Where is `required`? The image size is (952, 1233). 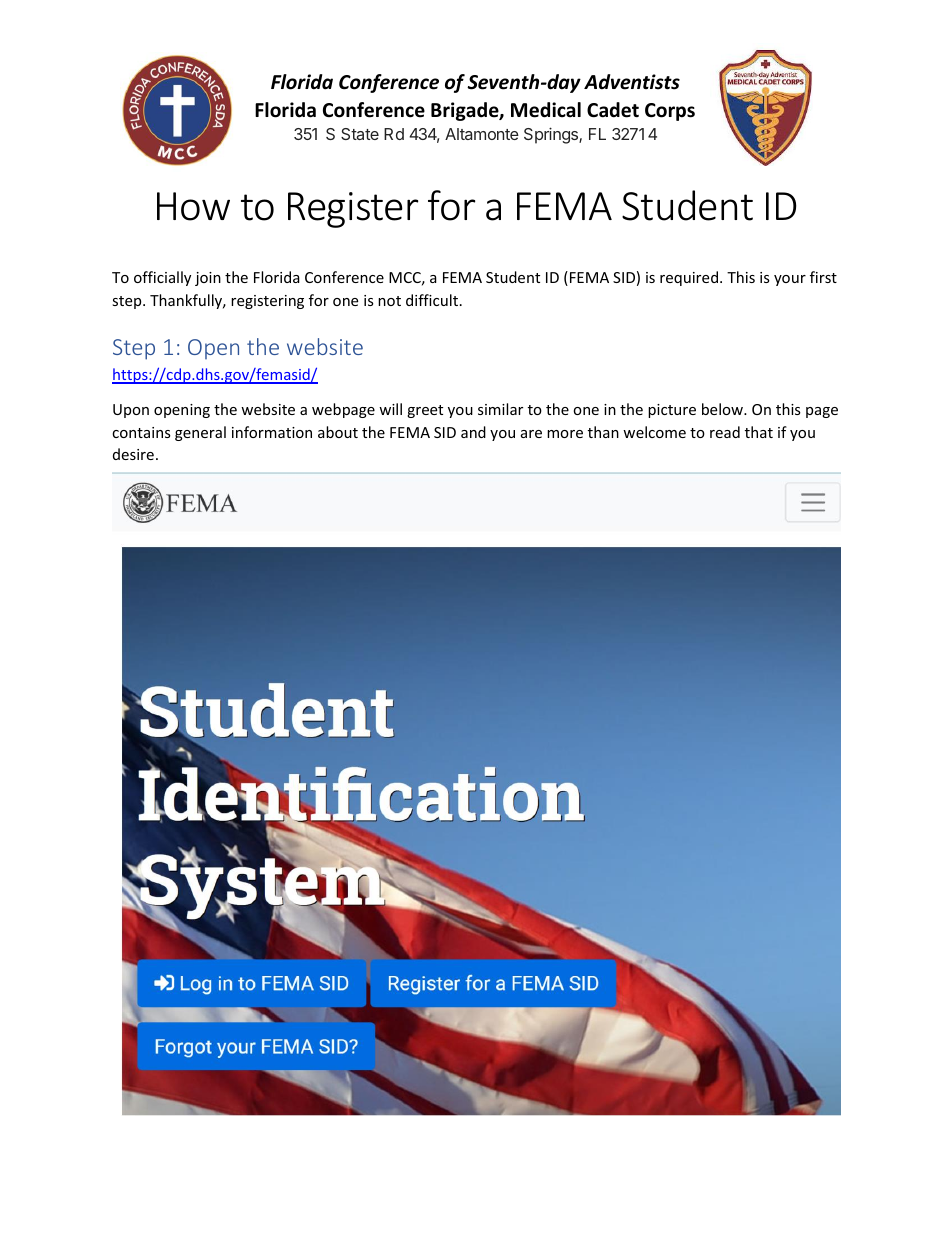 required is located at coordinates (690, 278).
